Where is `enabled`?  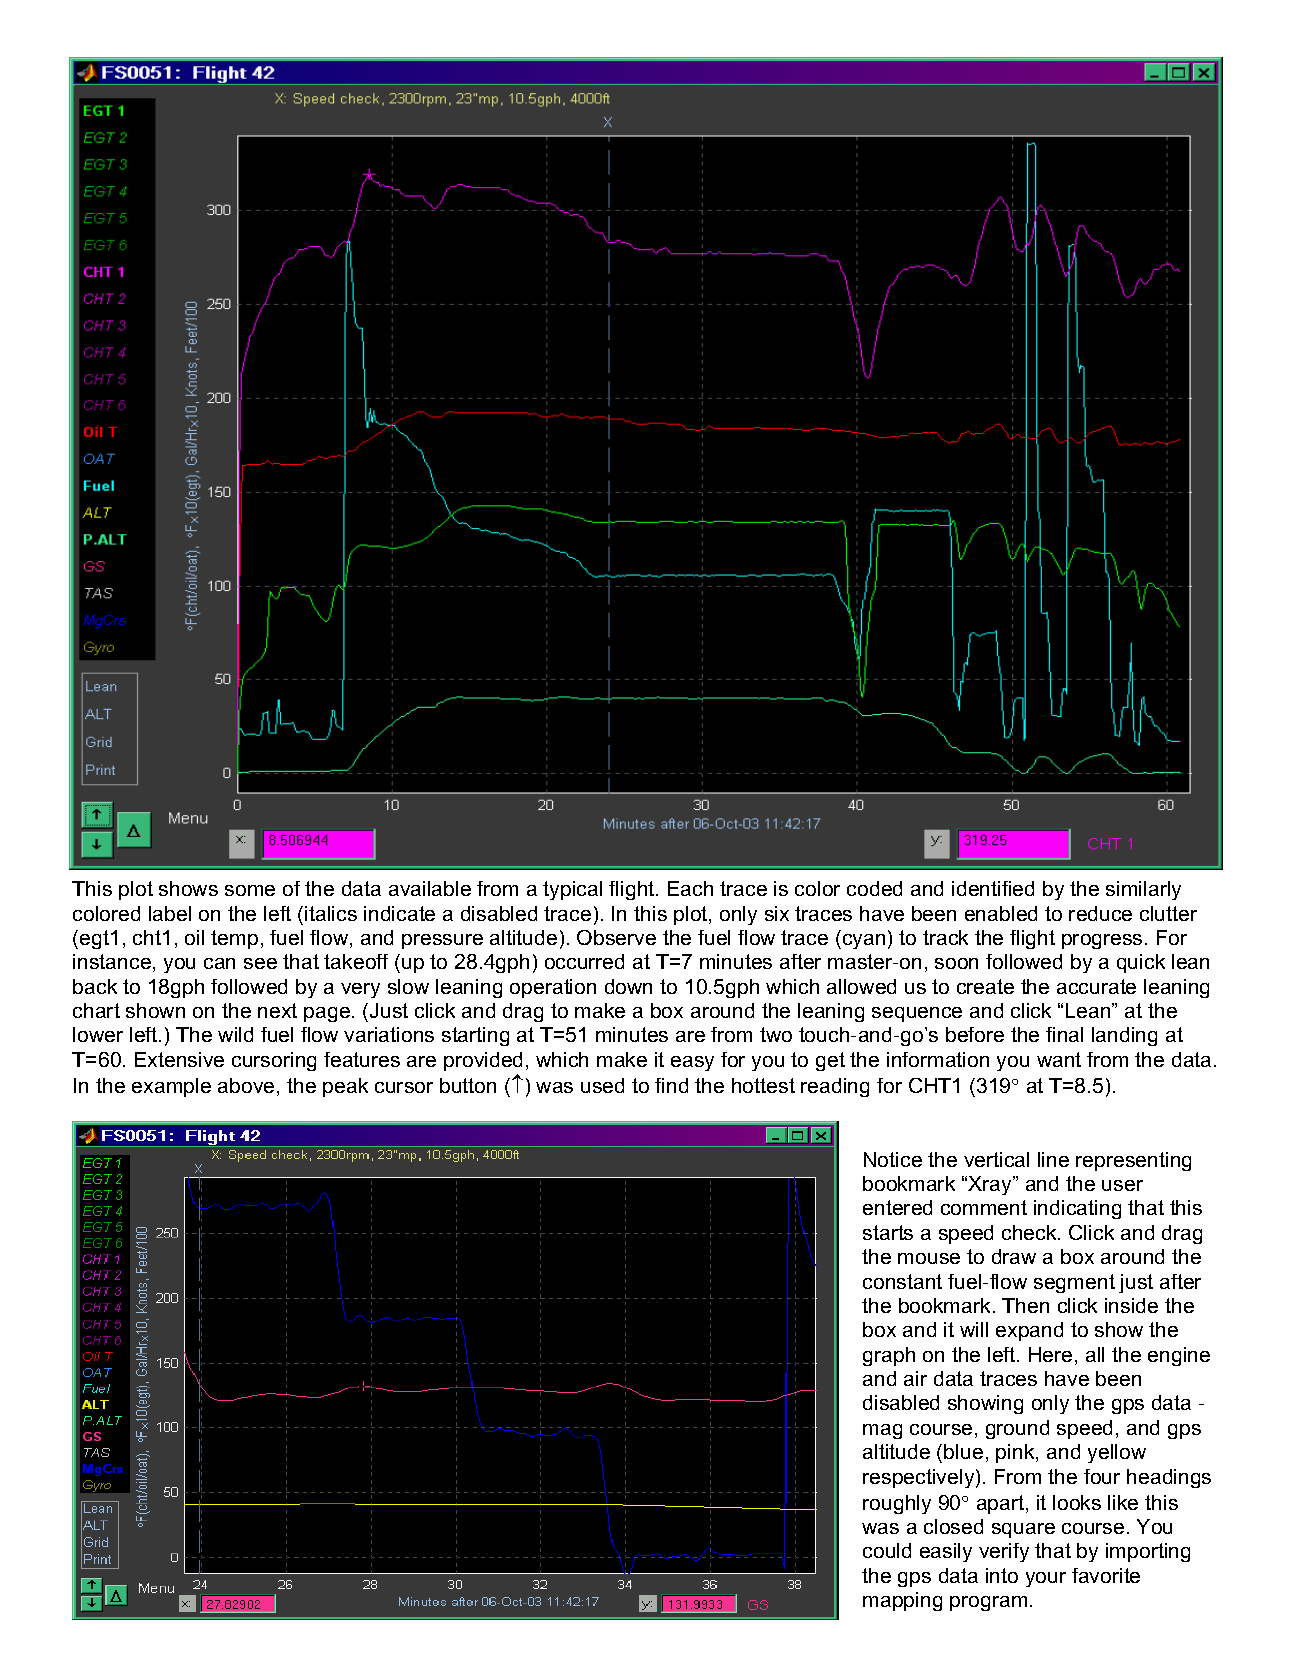 enabled is located at coordinates (1001, 913).
